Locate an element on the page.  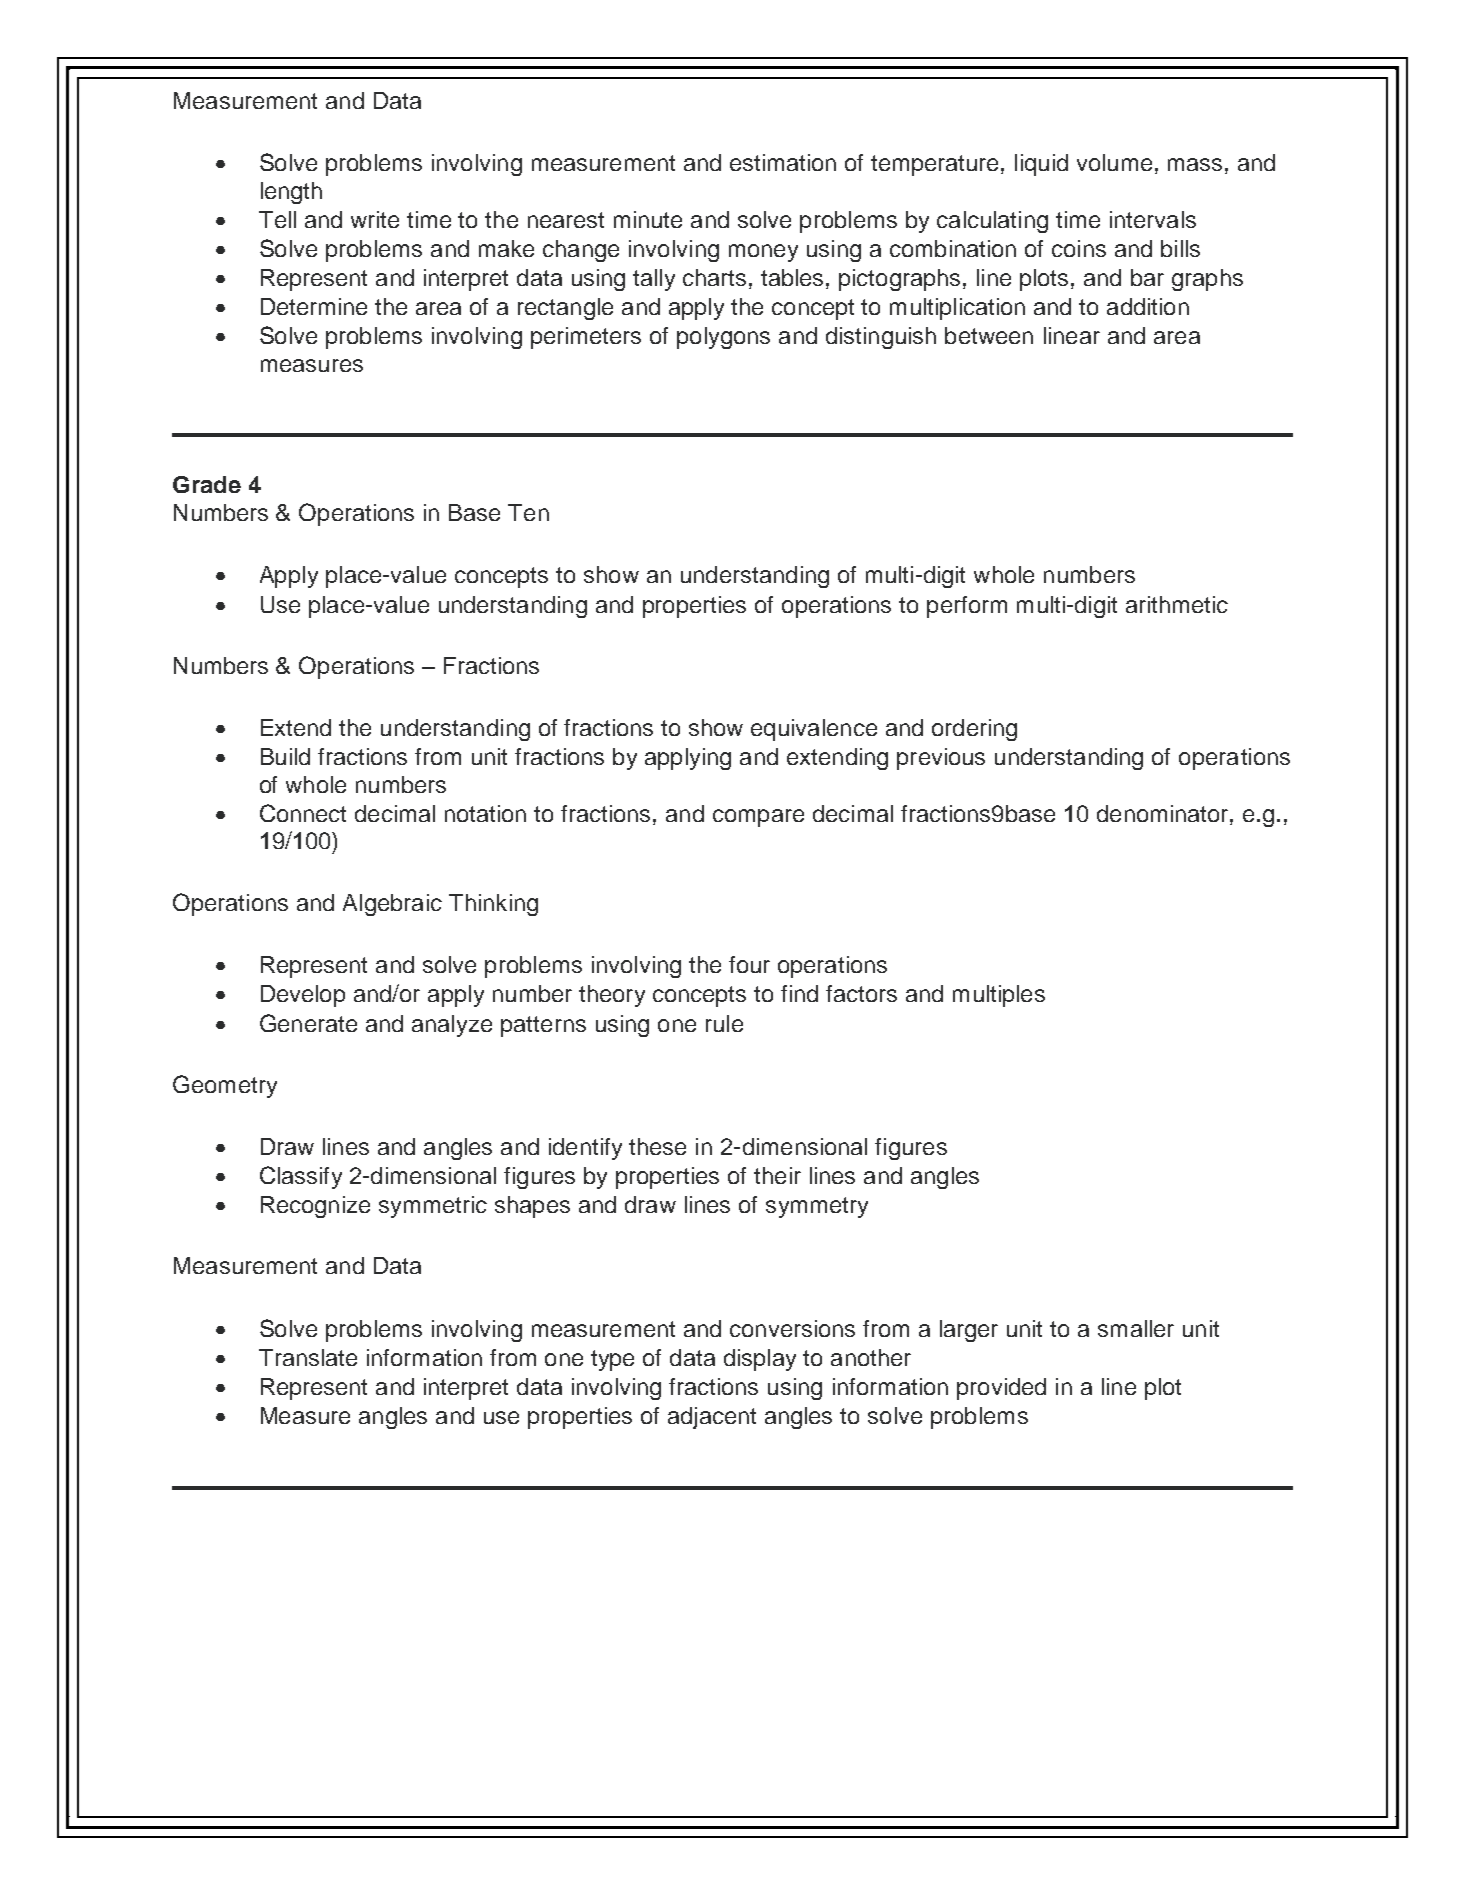
length is located at coordinates (291, 193).
